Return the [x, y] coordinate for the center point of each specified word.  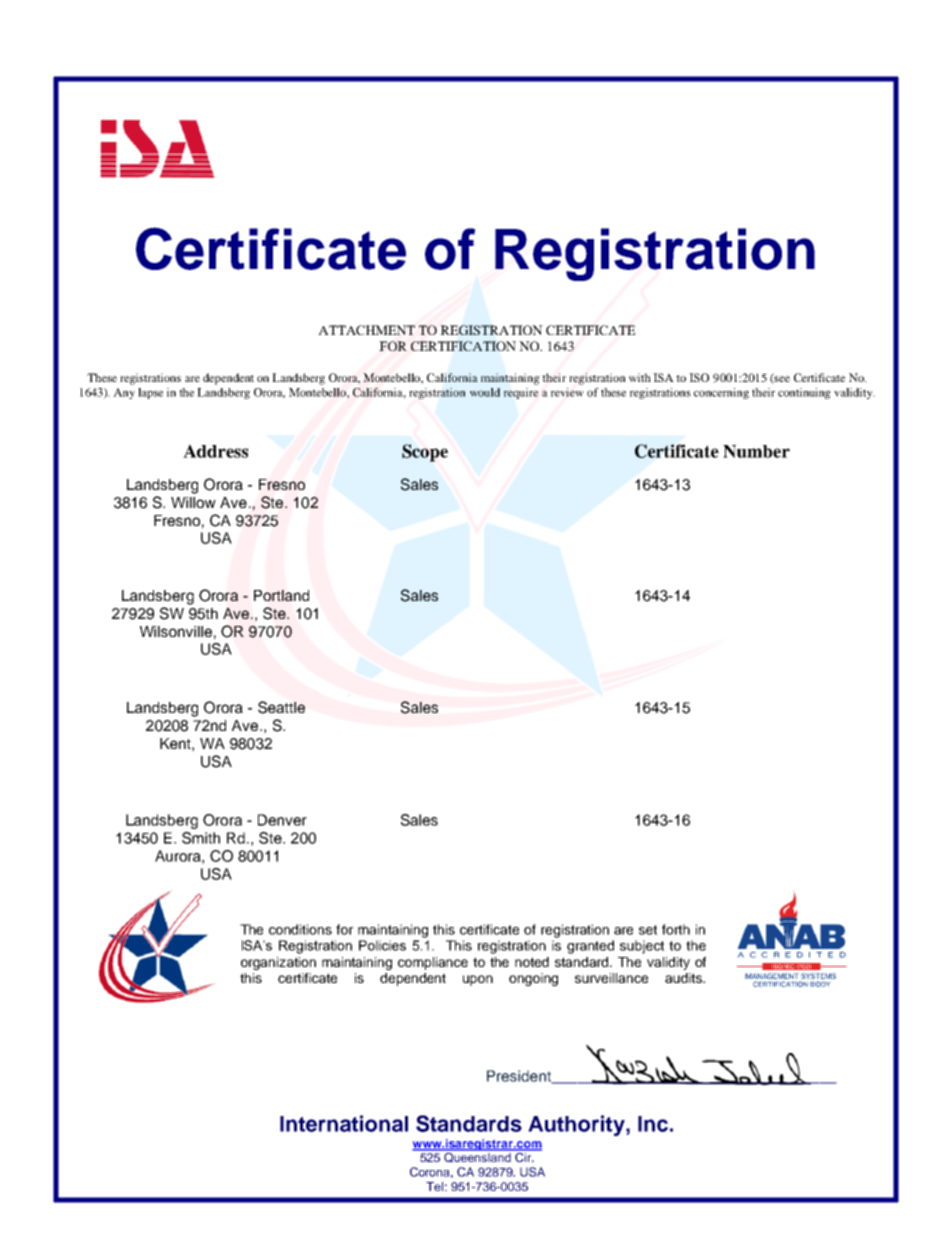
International [344, 1123]
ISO [699, 377]
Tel [434, 1186]
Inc [653, 1124]
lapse [150, 393]
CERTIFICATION [463, 346]
